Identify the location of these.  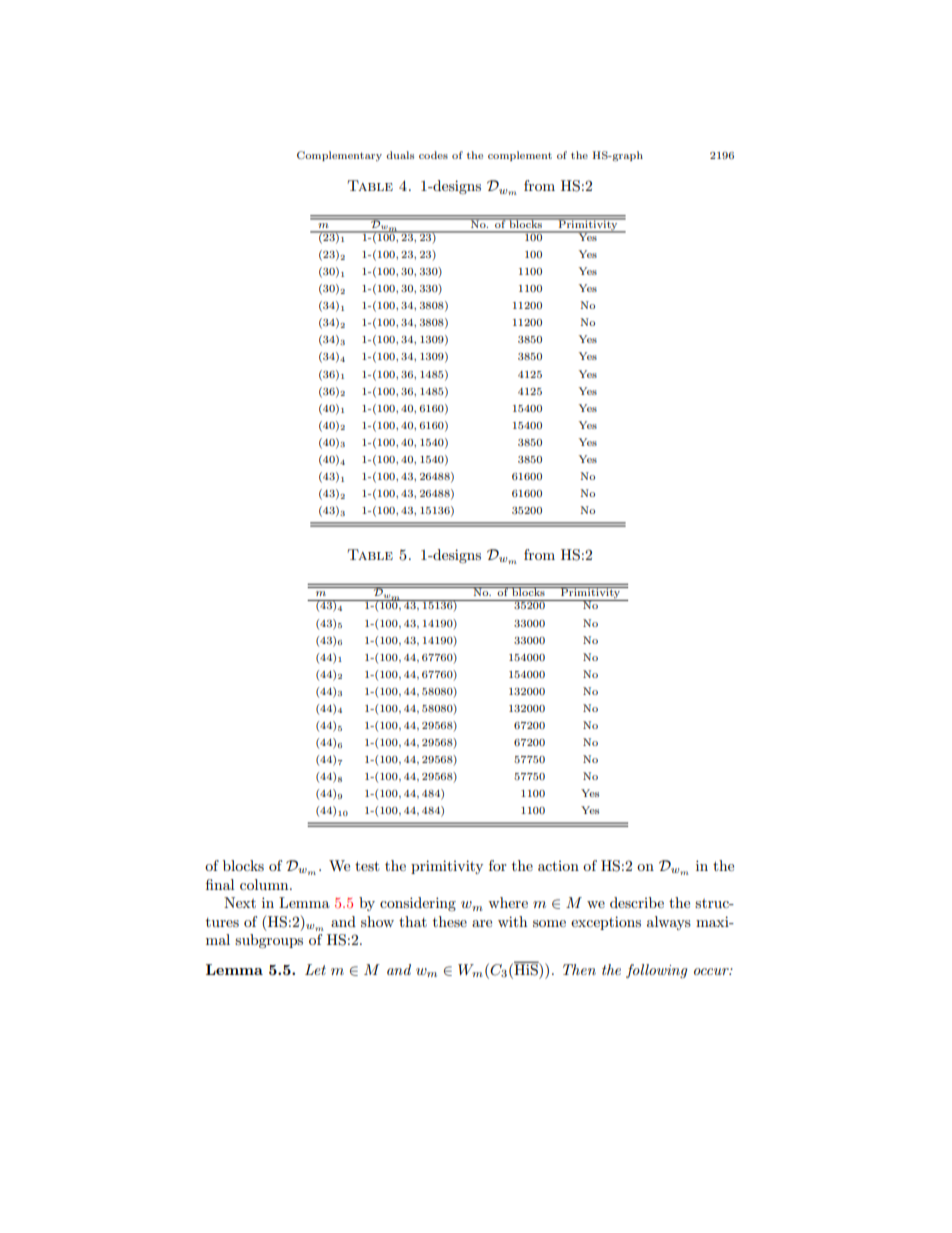
(450, 921).
